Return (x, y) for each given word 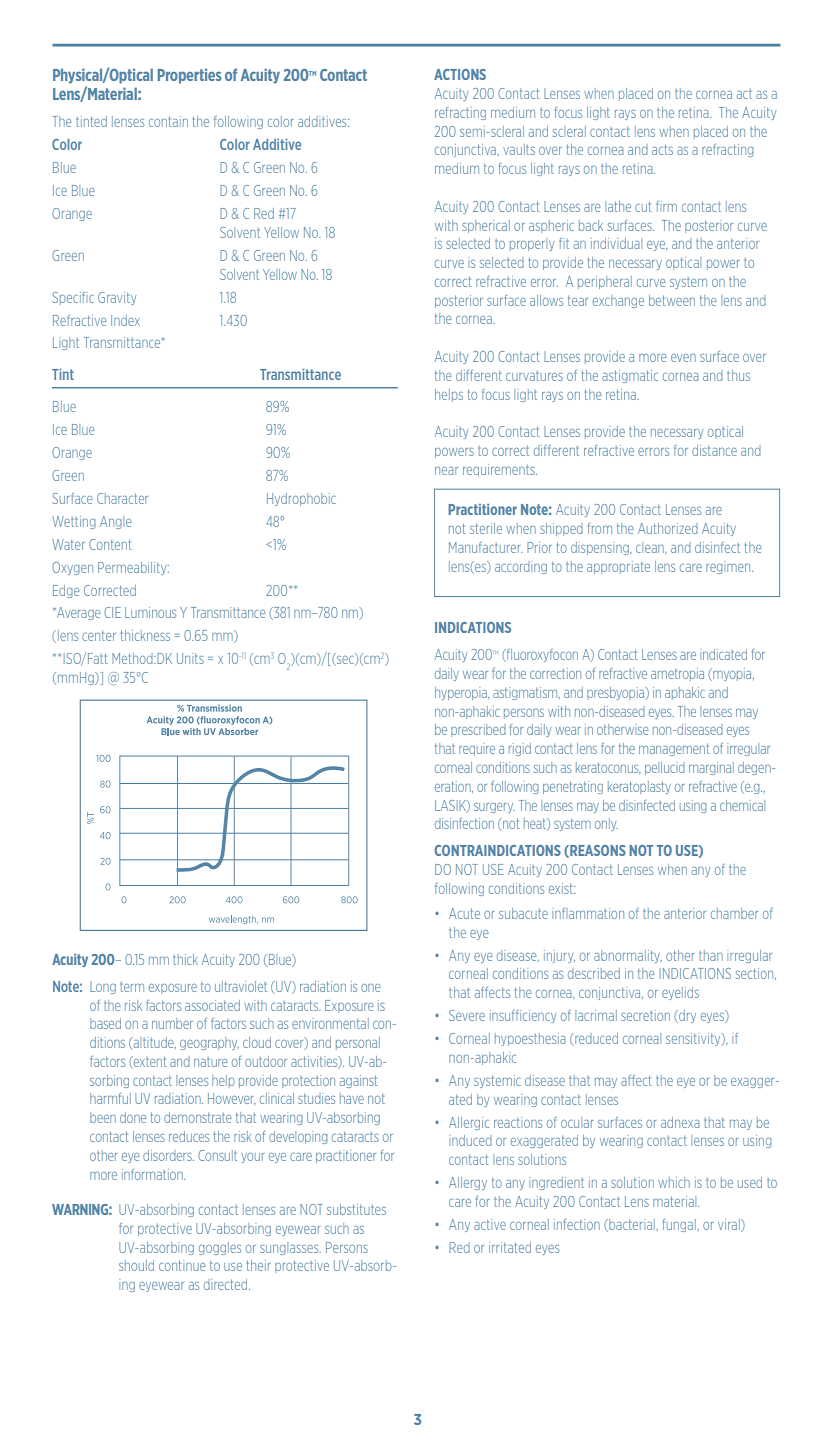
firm (666, 206)
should (136, 1265)
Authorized (668, 528)
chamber (734, 913)
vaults (519, 149)
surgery (494, 808)
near (446, 471)
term (132, 987)
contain (168, 121)
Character (122, 498)
